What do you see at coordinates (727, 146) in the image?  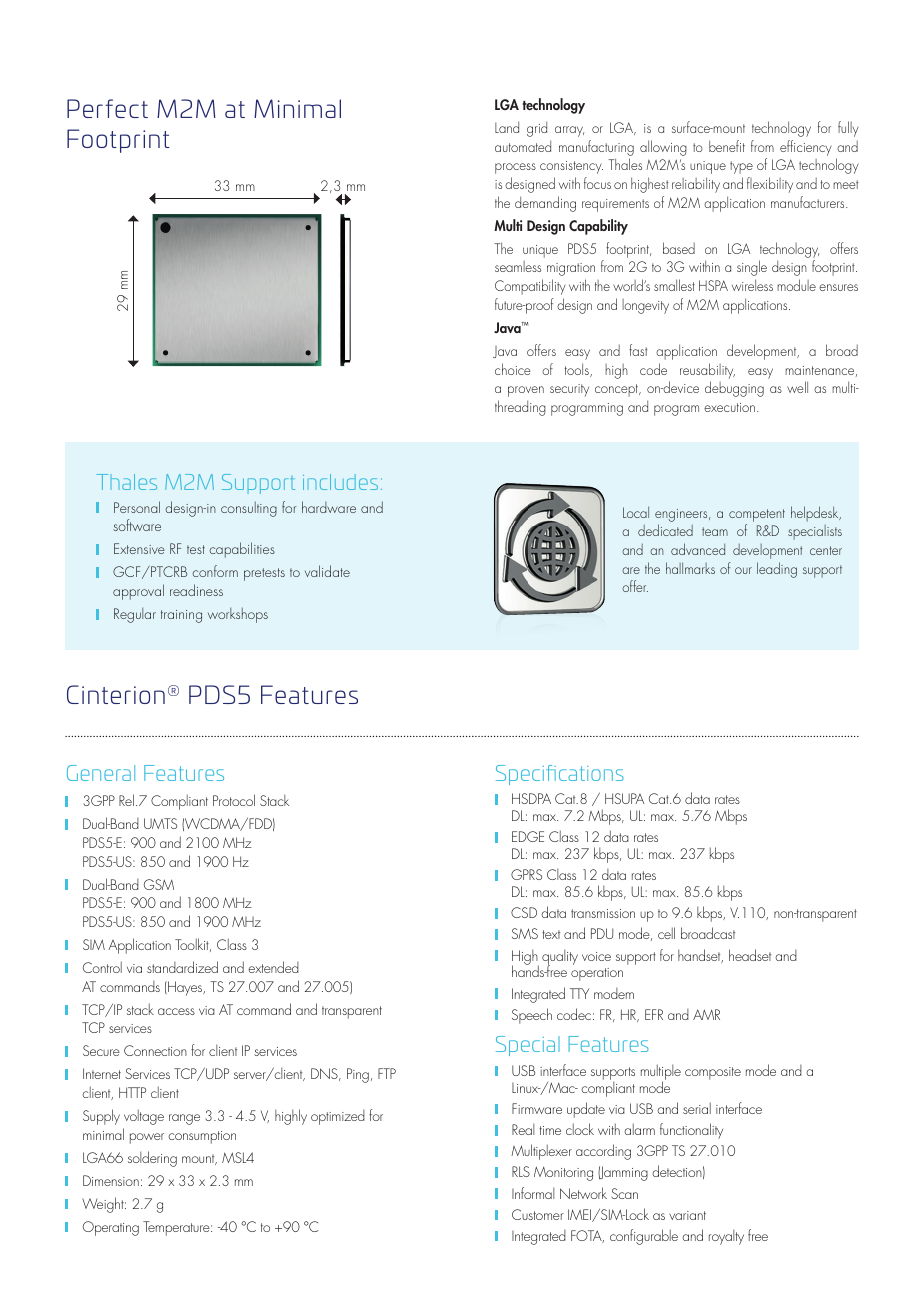 I see `benefit` at bounding box center [727, 146].
